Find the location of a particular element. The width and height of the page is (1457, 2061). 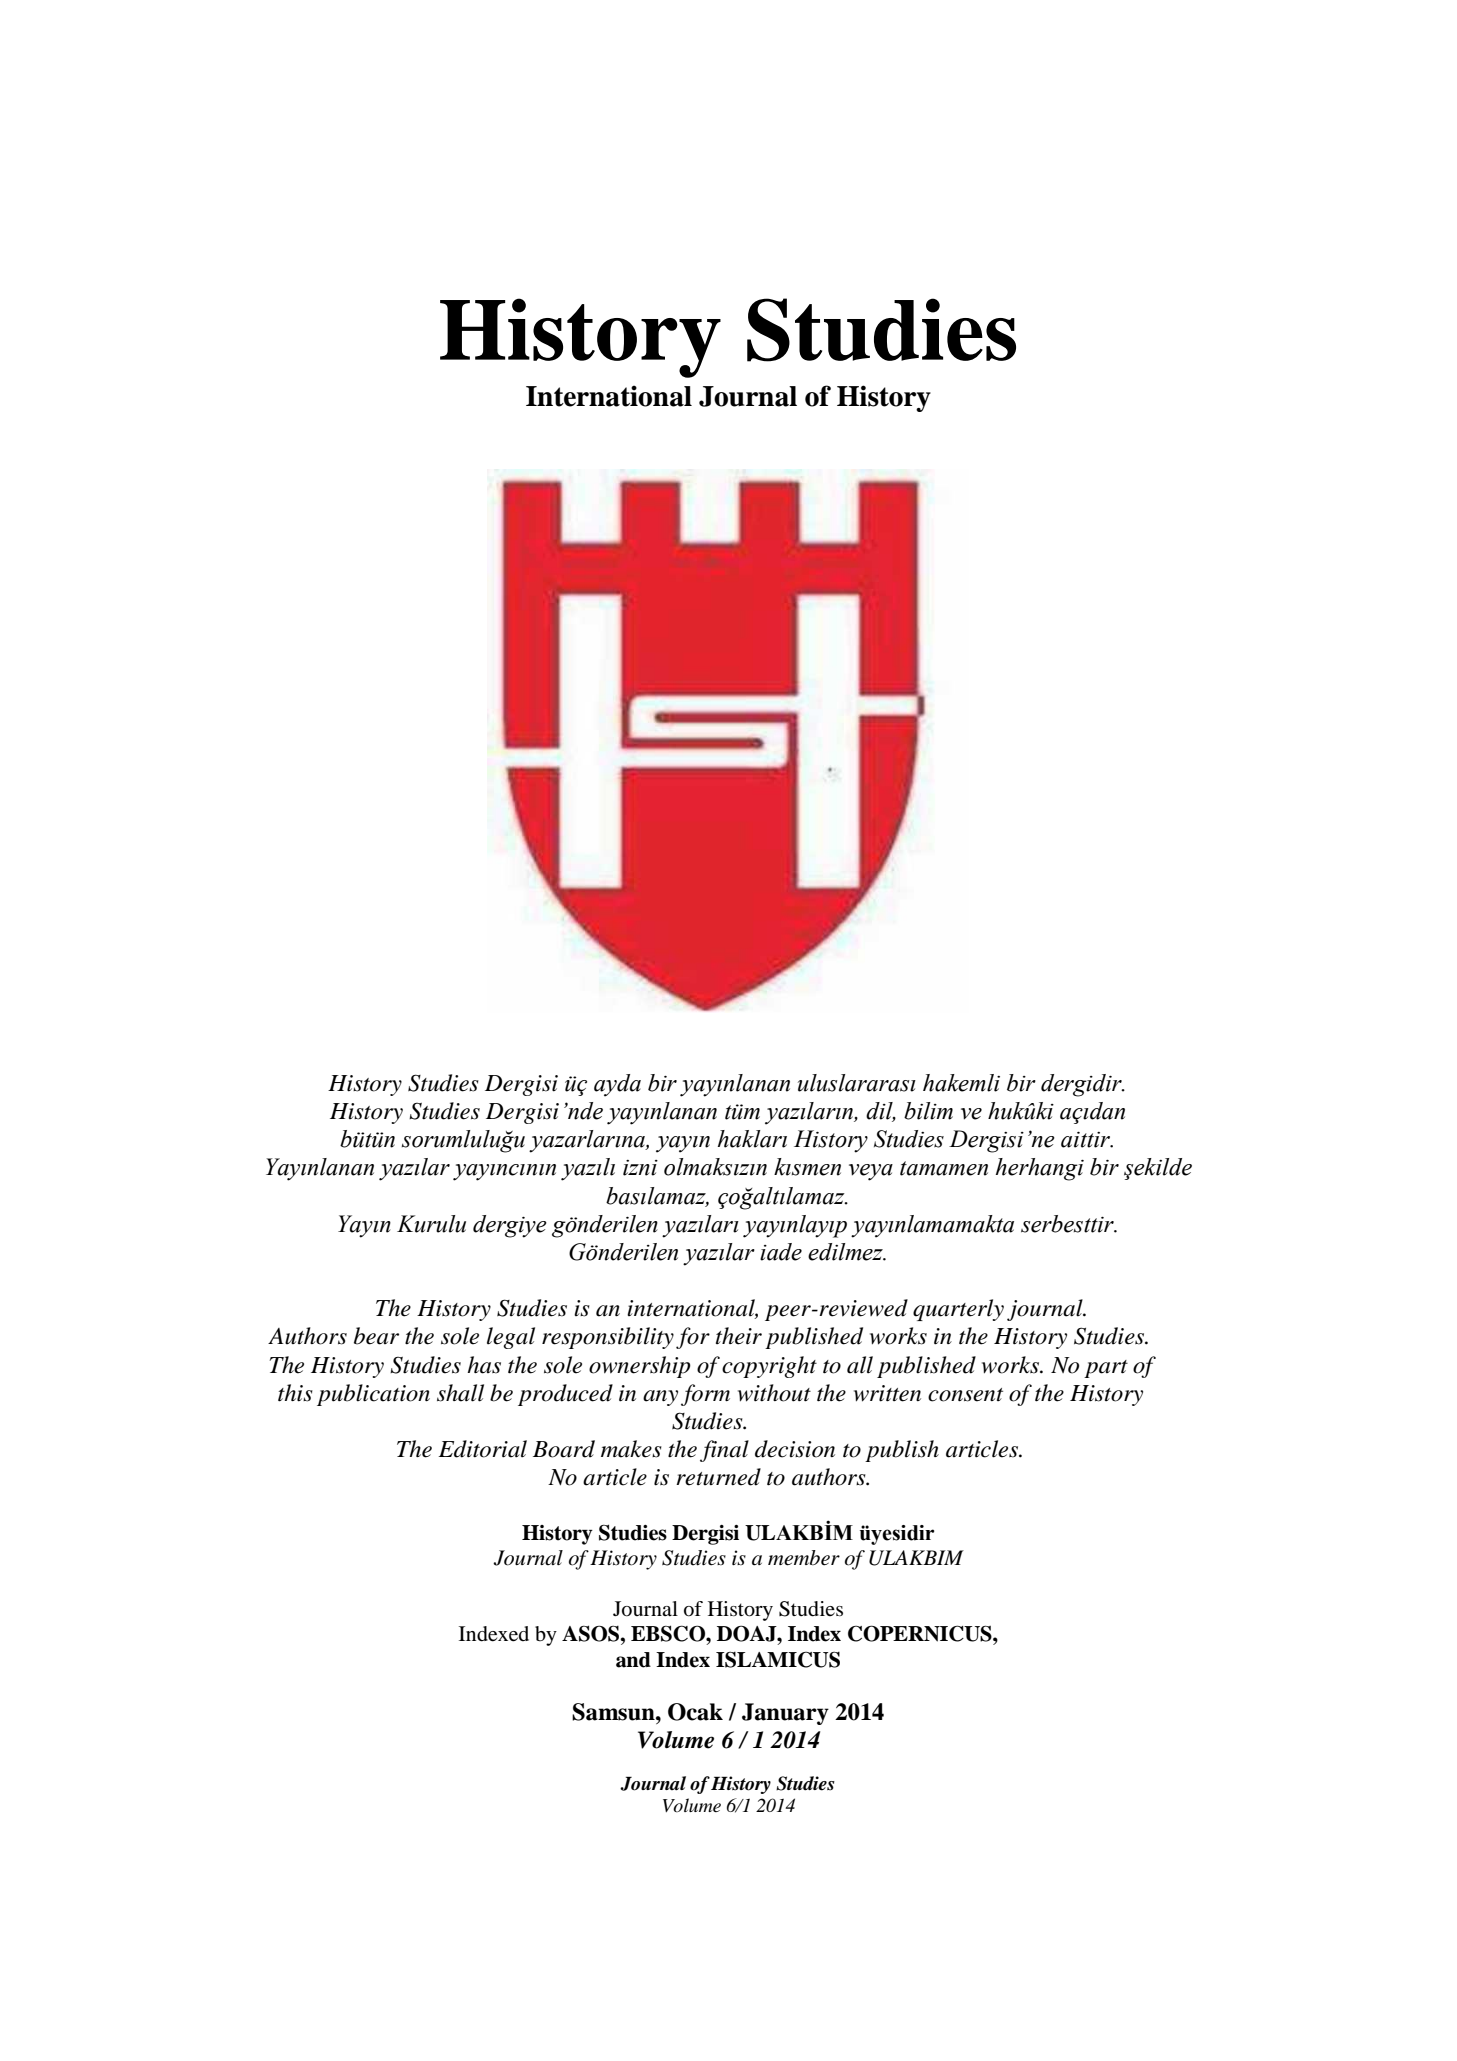

bear is located at coordinates (376, 1336).
